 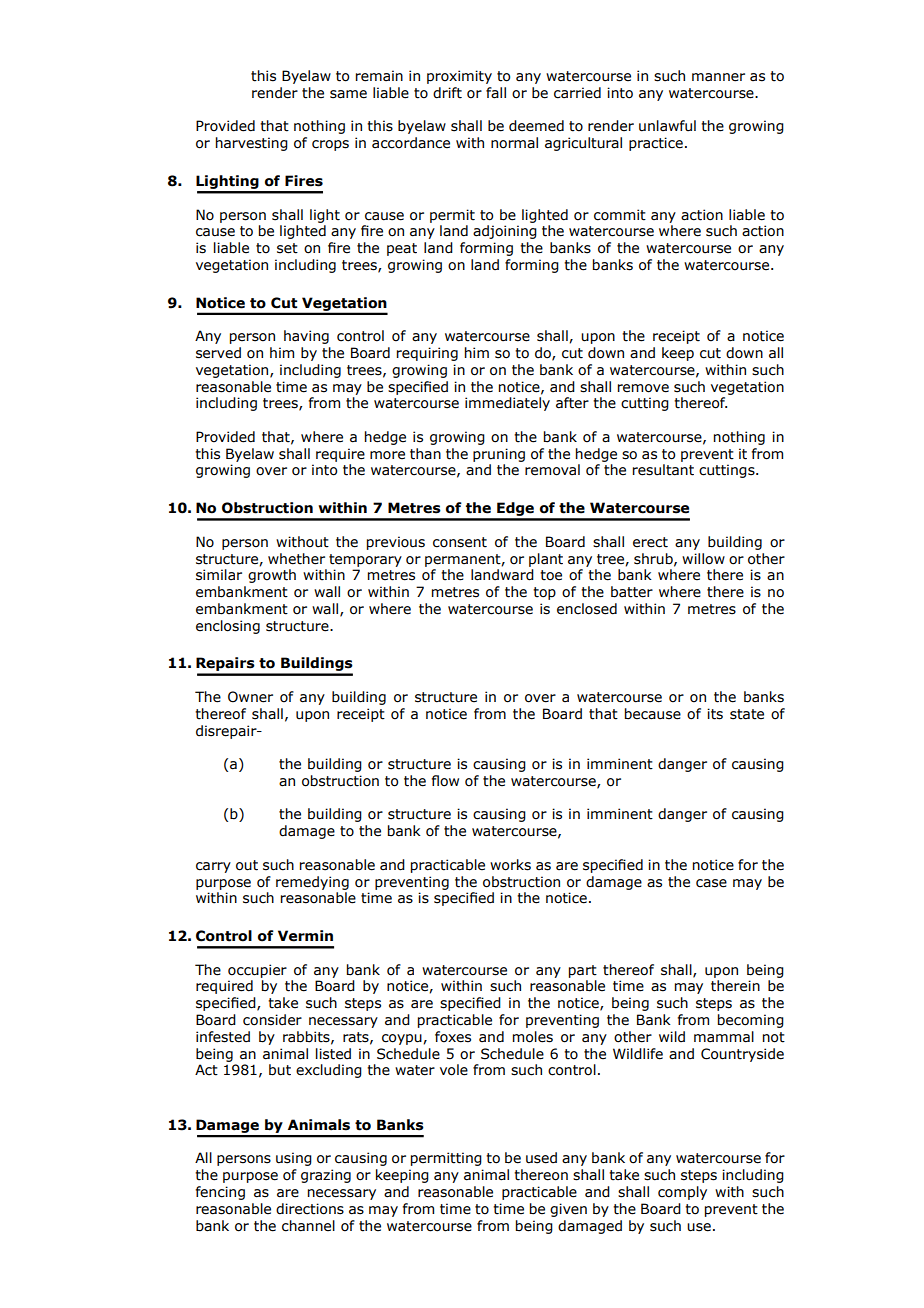 I want to click on fall, so click(x=496, y=93).
